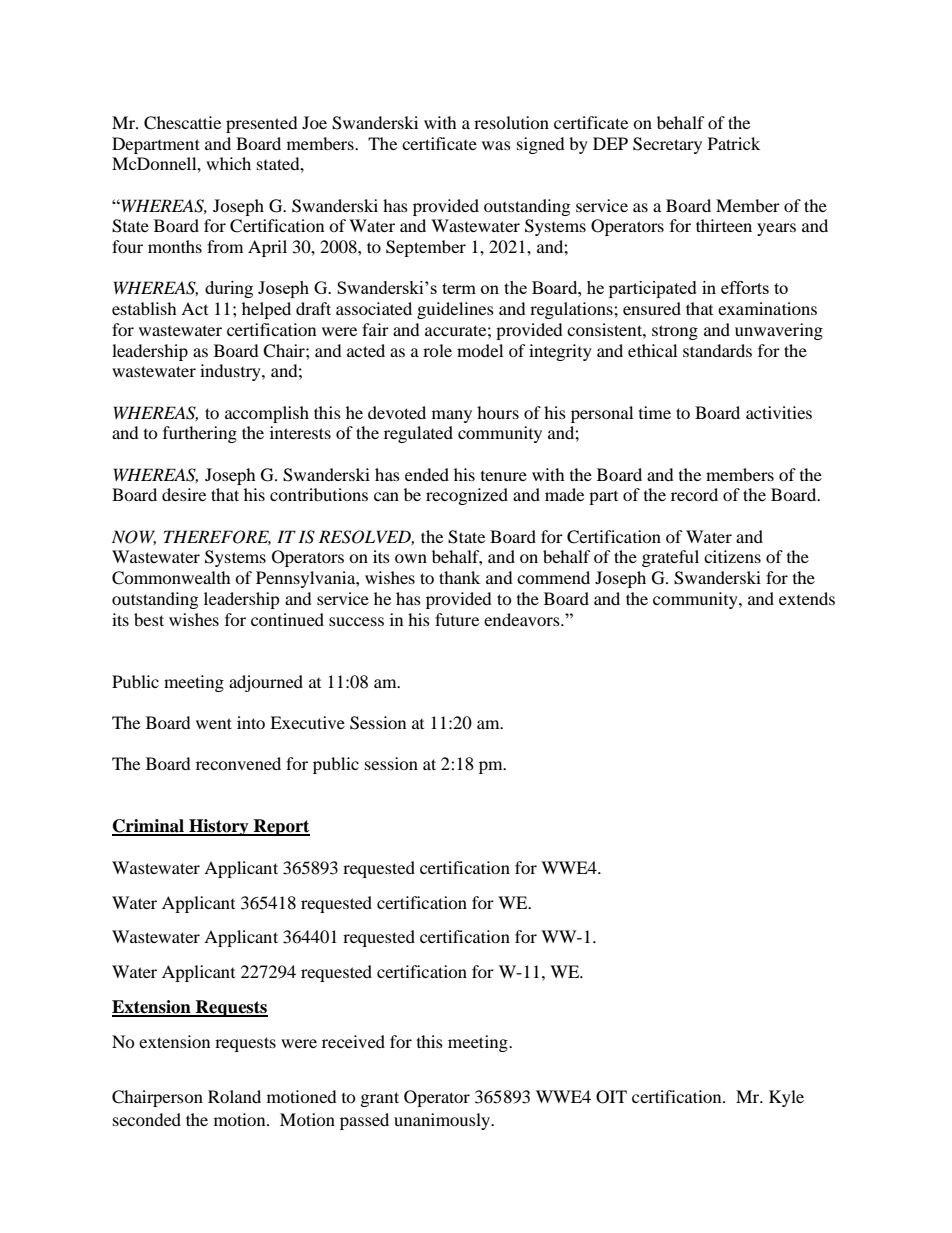 The width and height of the document is (952, 1233). What do you see at coordinates (149, 619) in the document?
I see `best` at bounding box center [149, 619].
